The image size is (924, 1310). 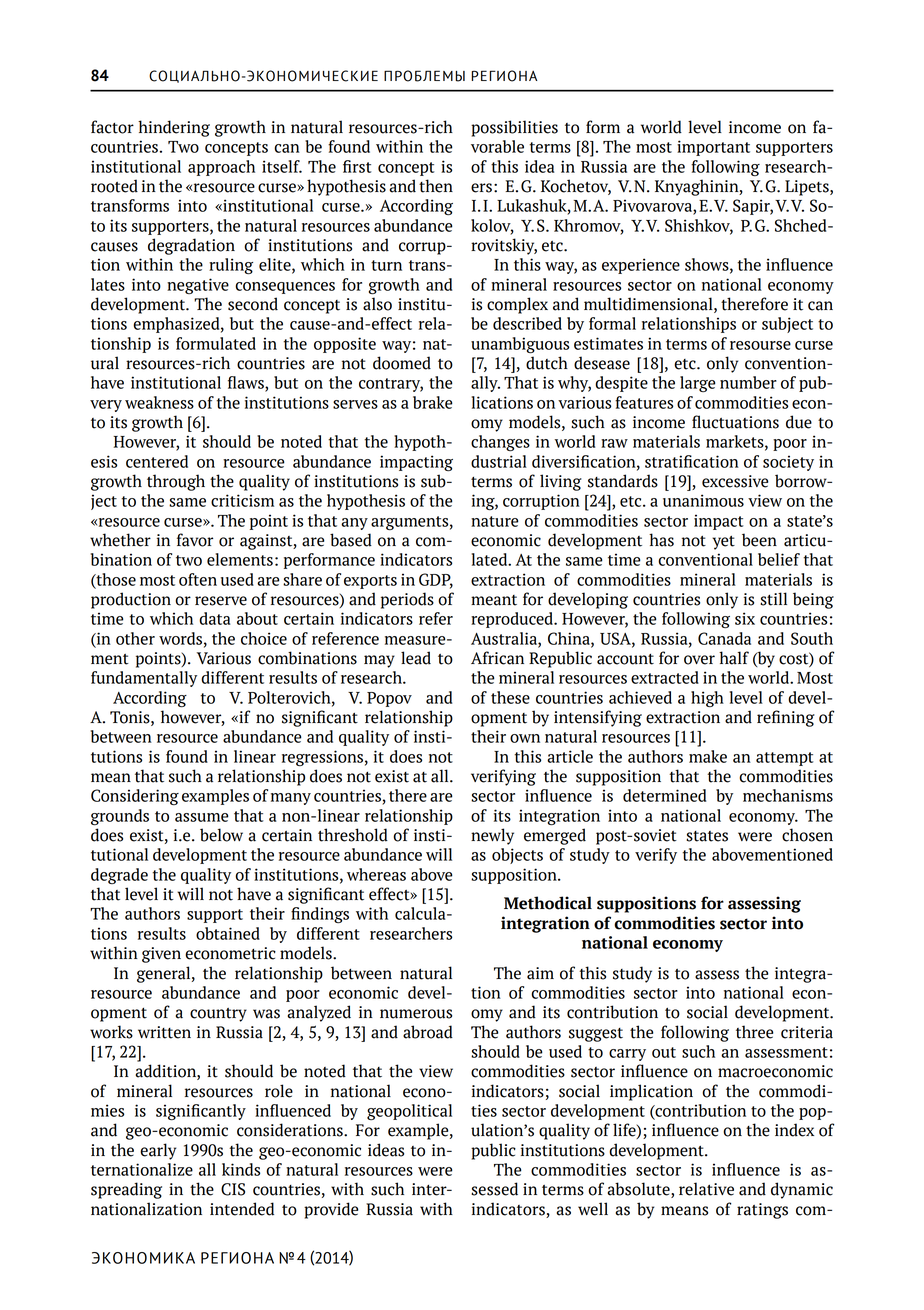 What do you see at coordinates (713, 148) in the page?
I see `important` at bounding box center [713, 148].
